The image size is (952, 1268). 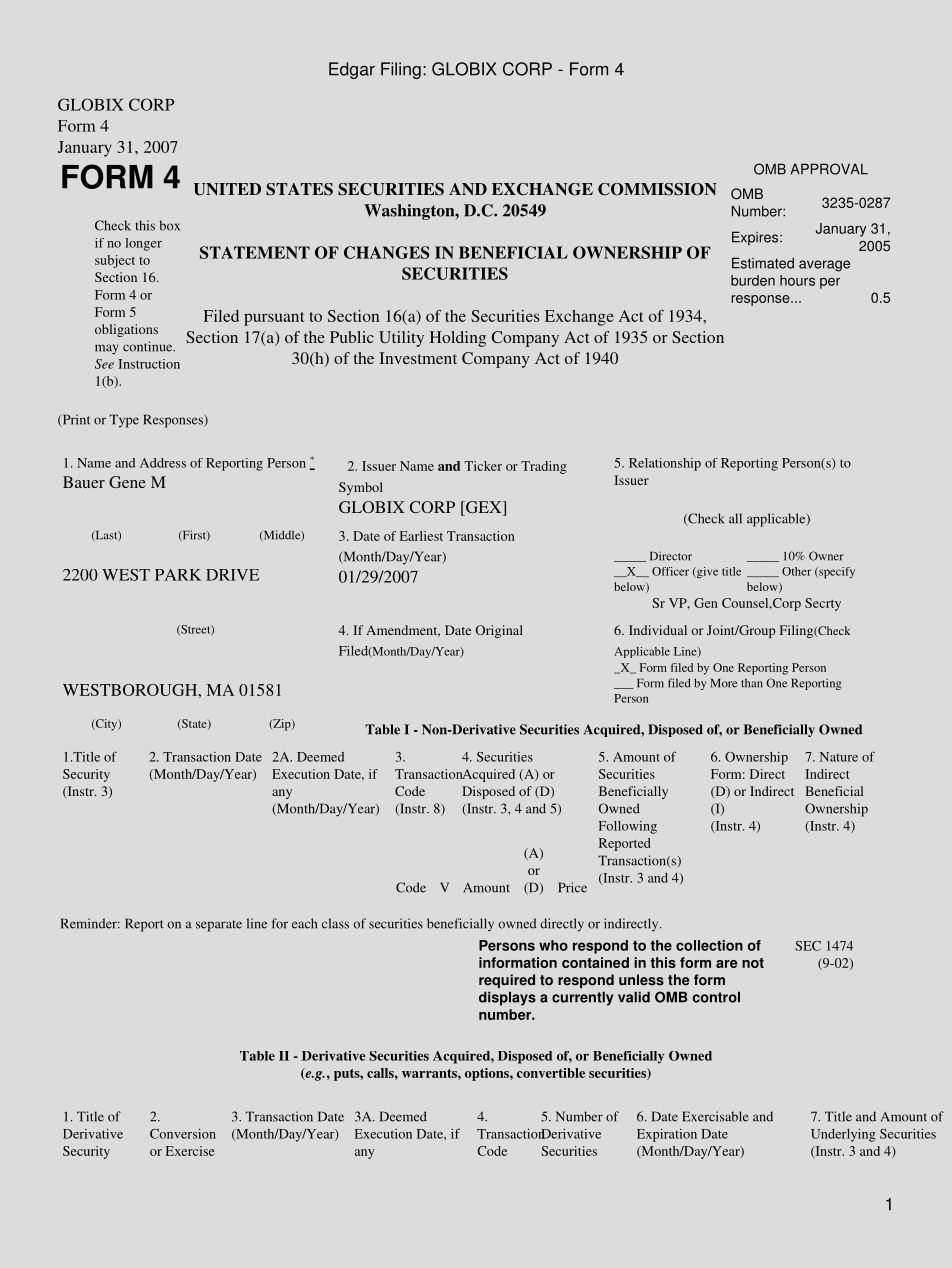 I want to click on Other, so click(x=796, y=571).
